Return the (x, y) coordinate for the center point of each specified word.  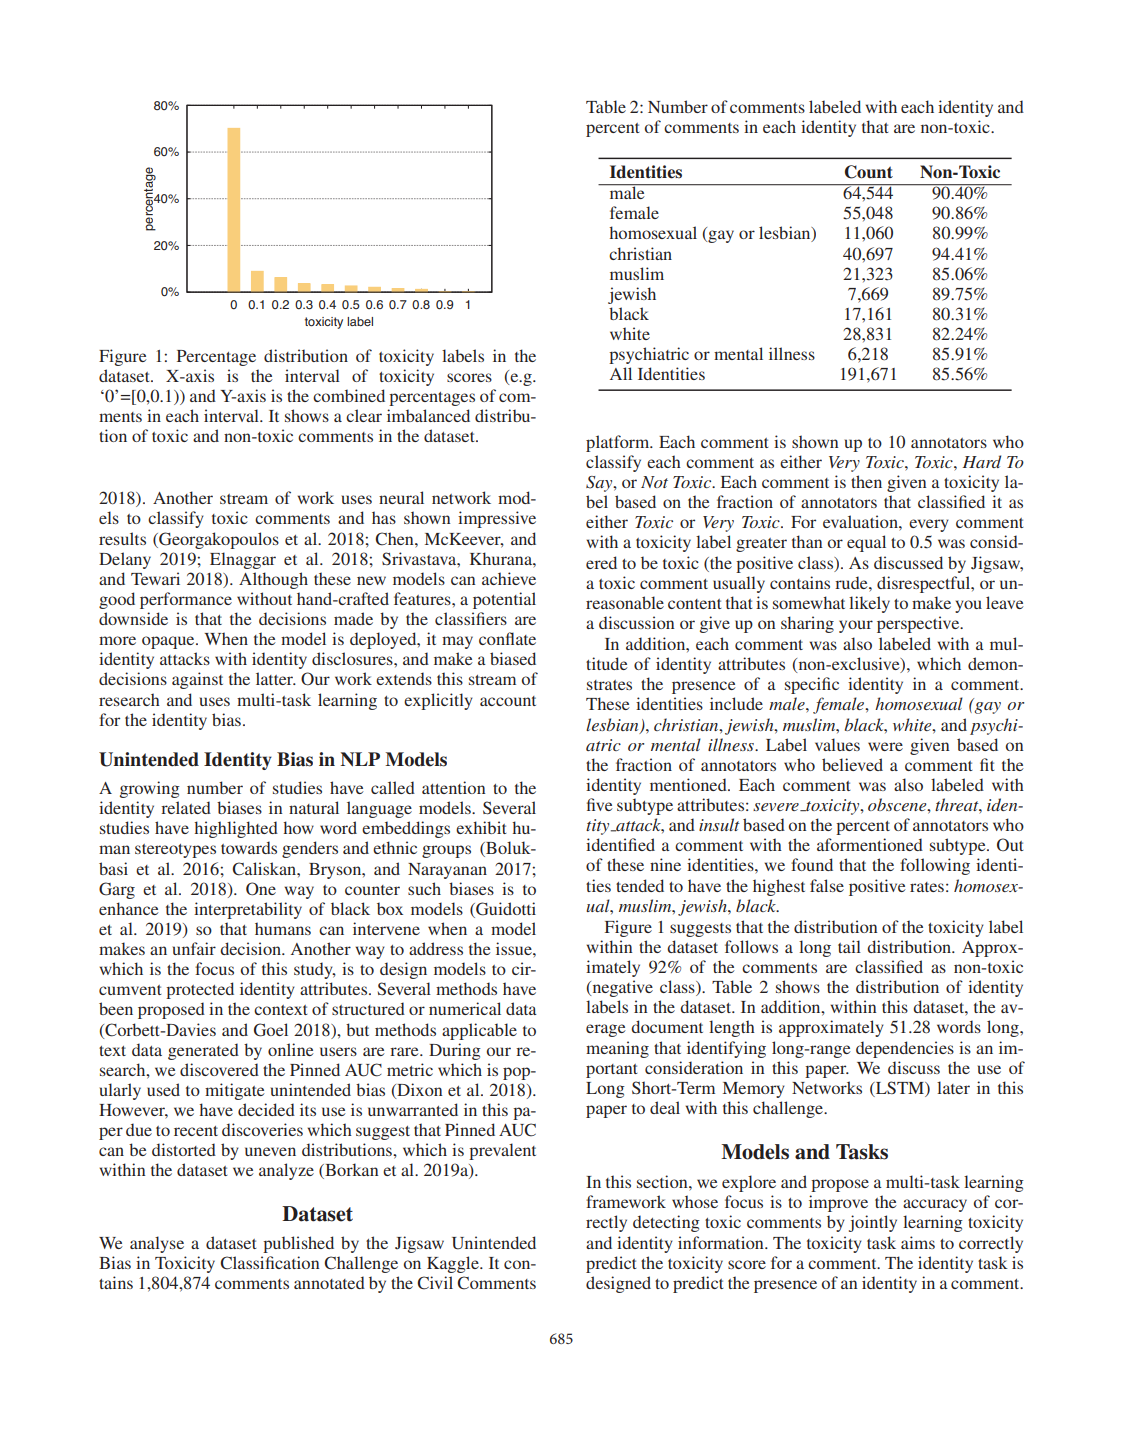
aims (918, 1242)
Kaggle (454, 1264)
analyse (157, 1244)
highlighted (236, 829)
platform (619, 443)
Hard (982, 461)
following (935, 866)
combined (349, 395)
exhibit (481, 827)
